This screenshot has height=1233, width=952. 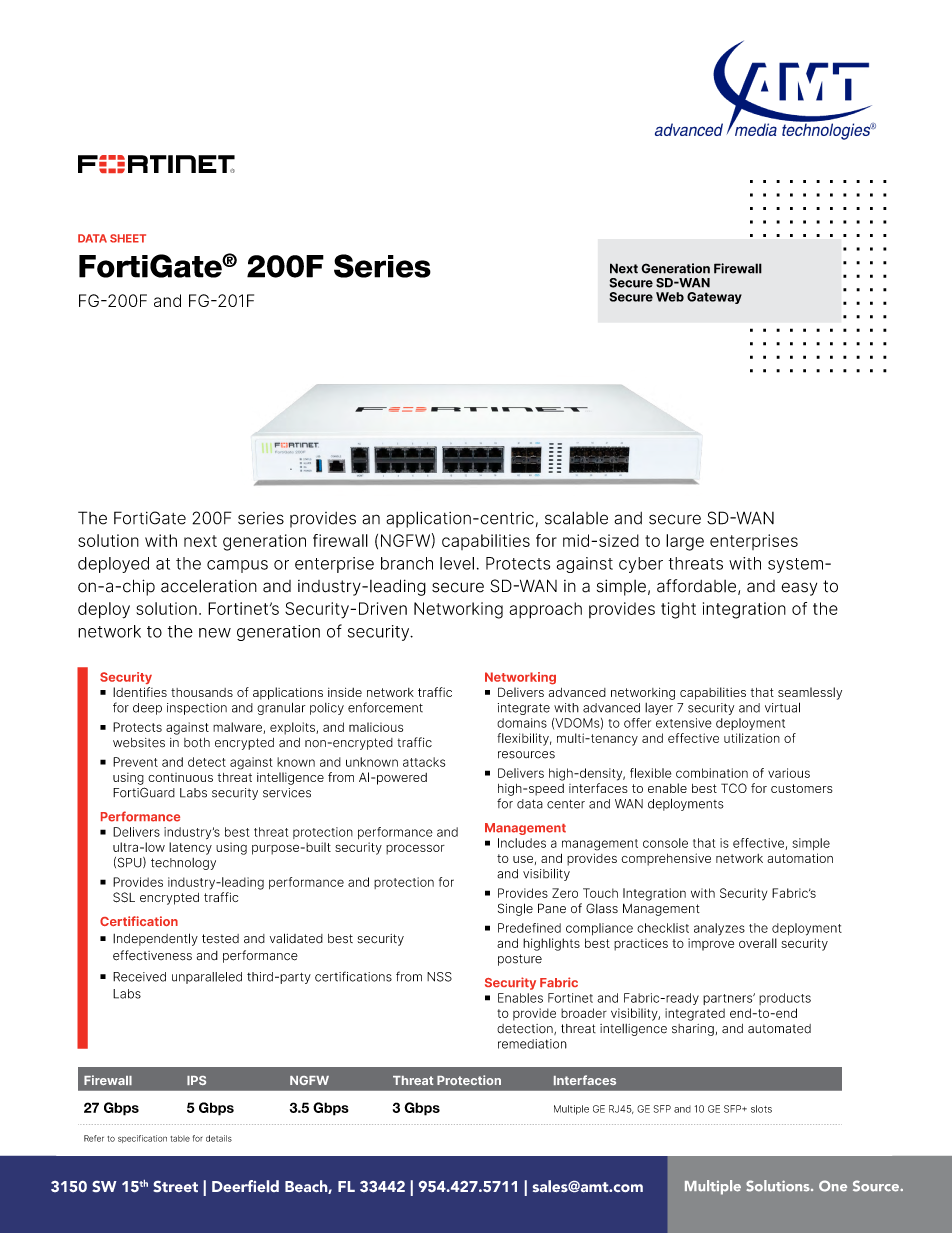 I want to click on level, so click(x=457, y=563).
